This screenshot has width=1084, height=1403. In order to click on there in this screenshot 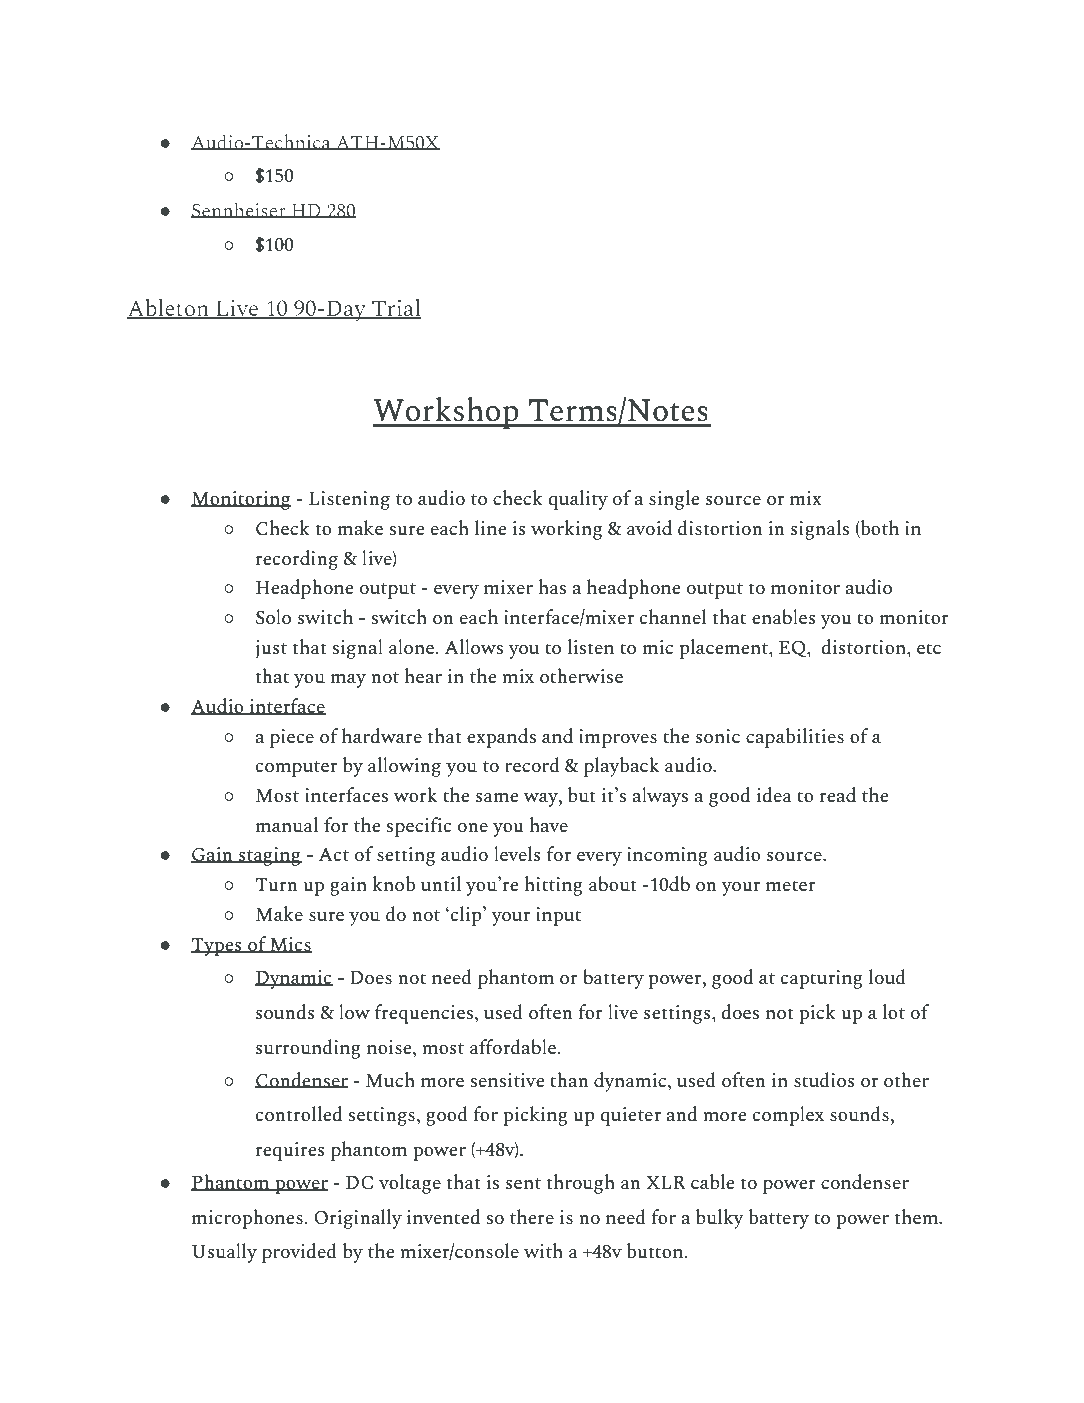, I will do `click(532, 1216)`.
